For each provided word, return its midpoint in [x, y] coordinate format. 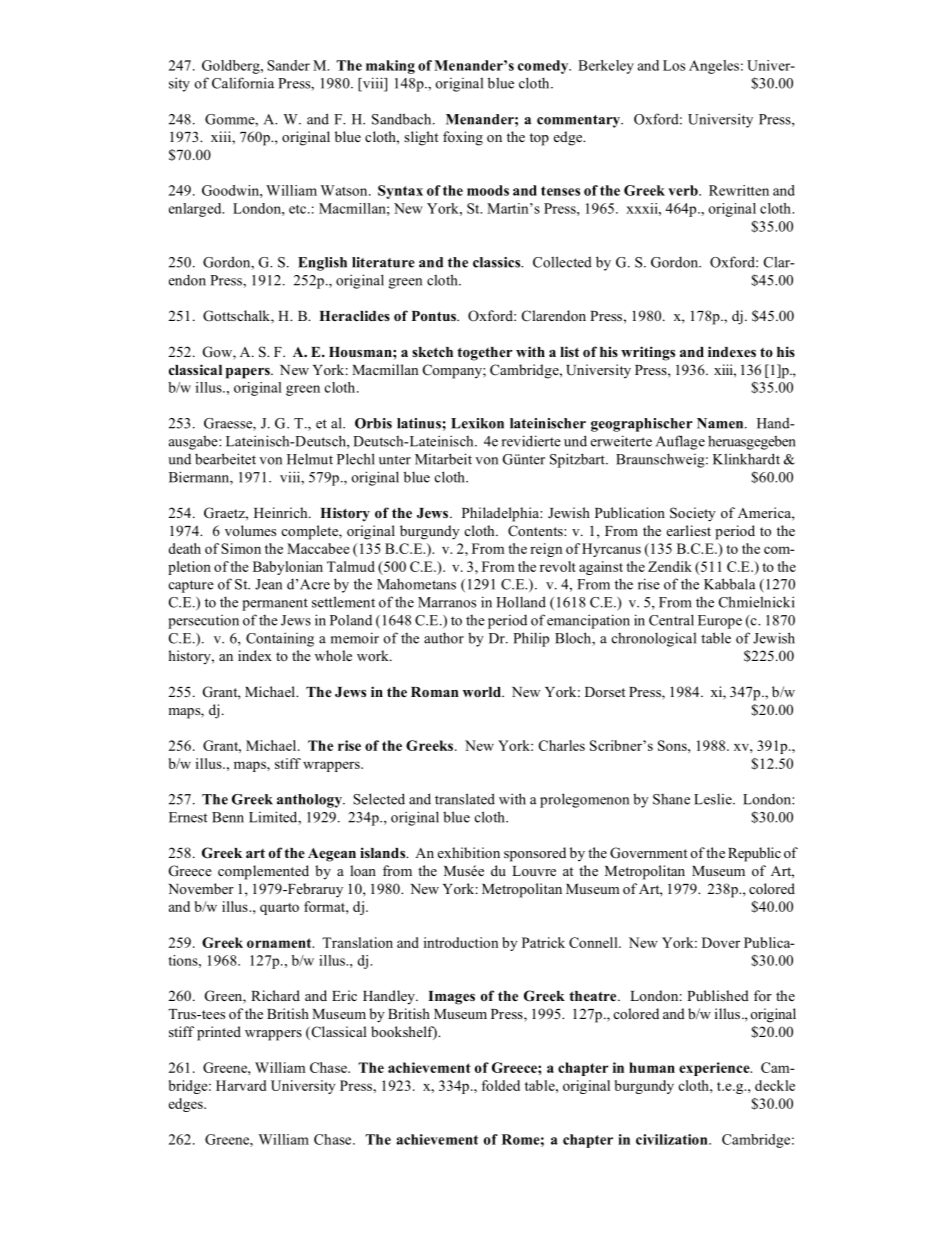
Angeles [714, 67]
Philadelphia [501, 514]
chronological [654, 639]
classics [498, 262]
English [322, 264]
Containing [280, 639]
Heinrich [282, 512]
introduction [461, 942]
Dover [721, 942]
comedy [544, 67]
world [483, 692]
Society [693, 514]
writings [648, 353]
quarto [279, 909]
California [243, 83]
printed [219, 1033]
